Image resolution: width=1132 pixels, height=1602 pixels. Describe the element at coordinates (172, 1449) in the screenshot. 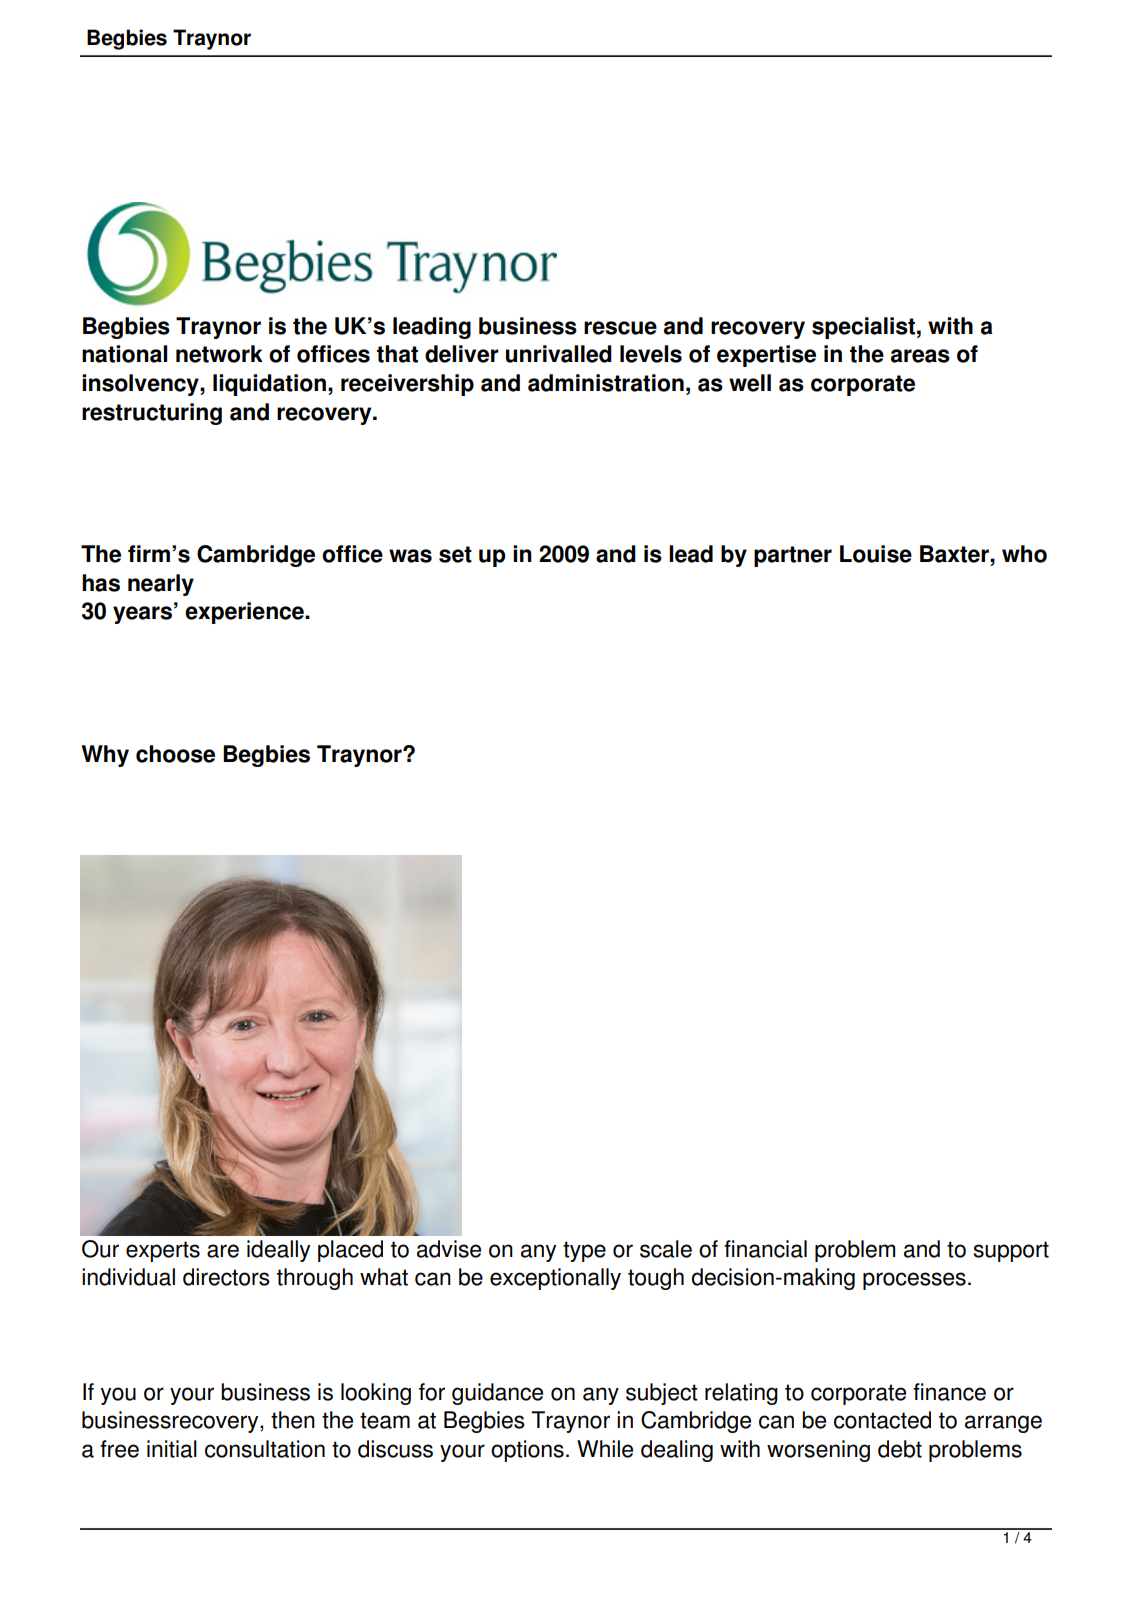

I see `initial` at that location.
